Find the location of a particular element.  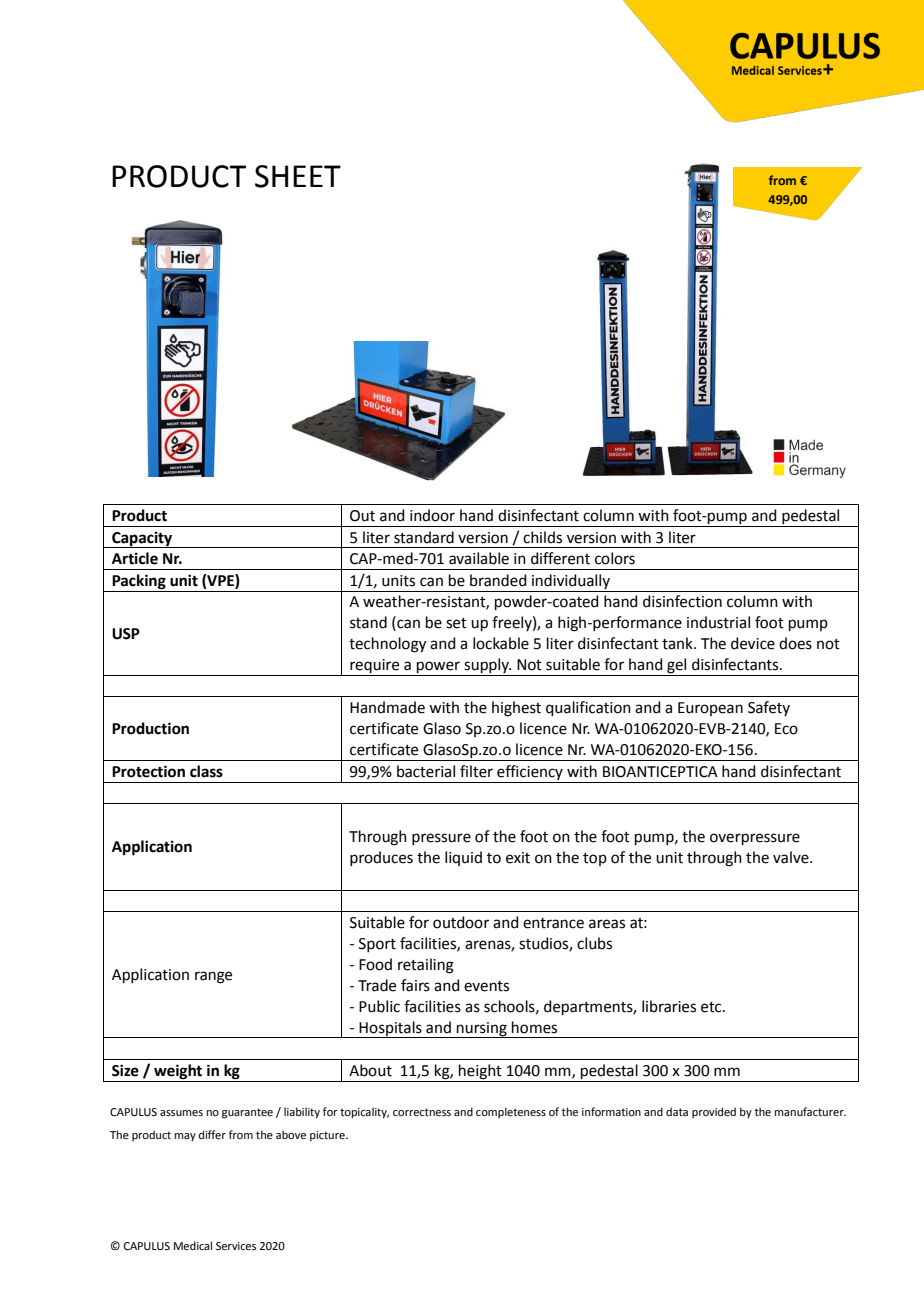

Packing is located at coordinates (139, 582).
